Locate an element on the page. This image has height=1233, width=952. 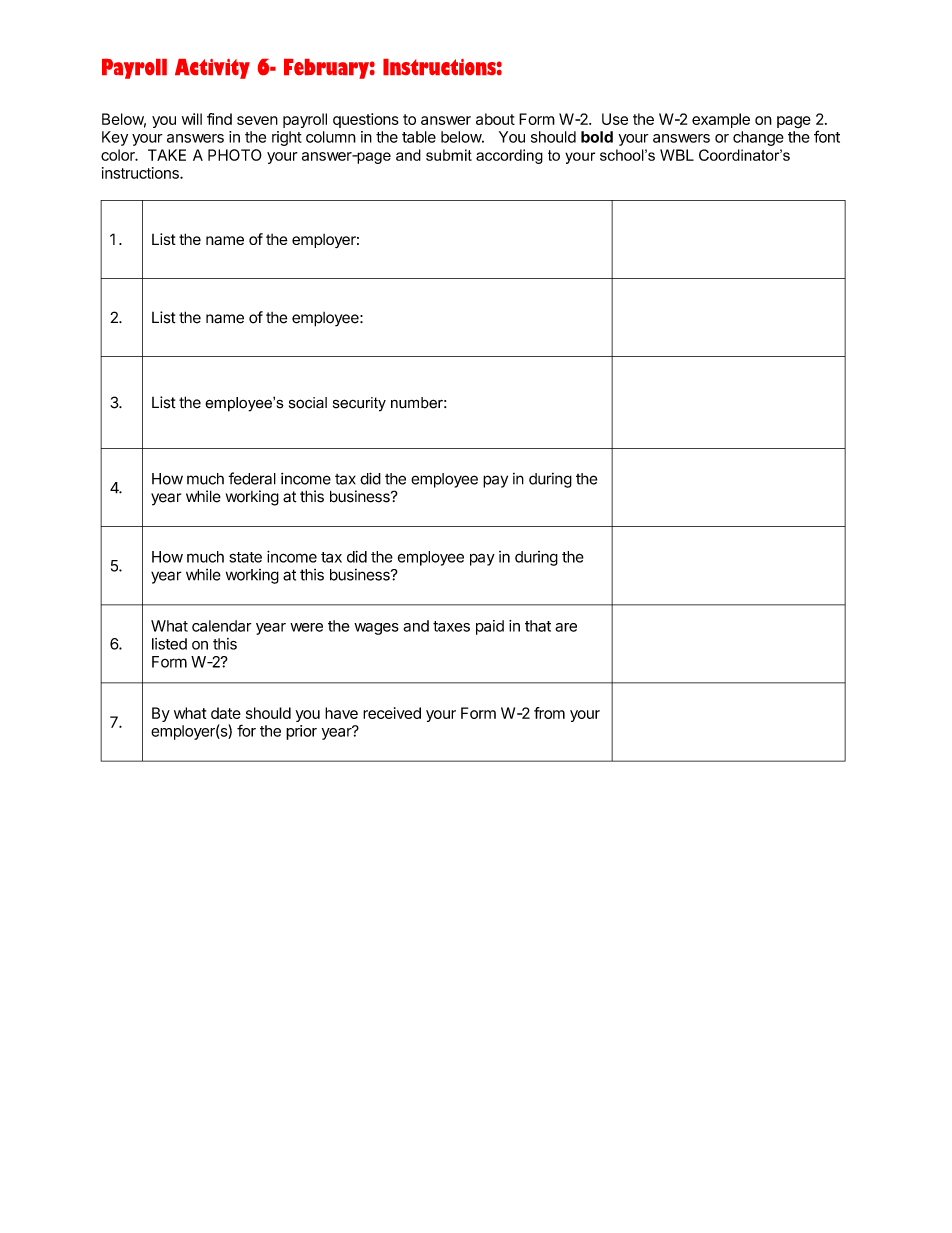
security is located at coordinates (359, 404).
